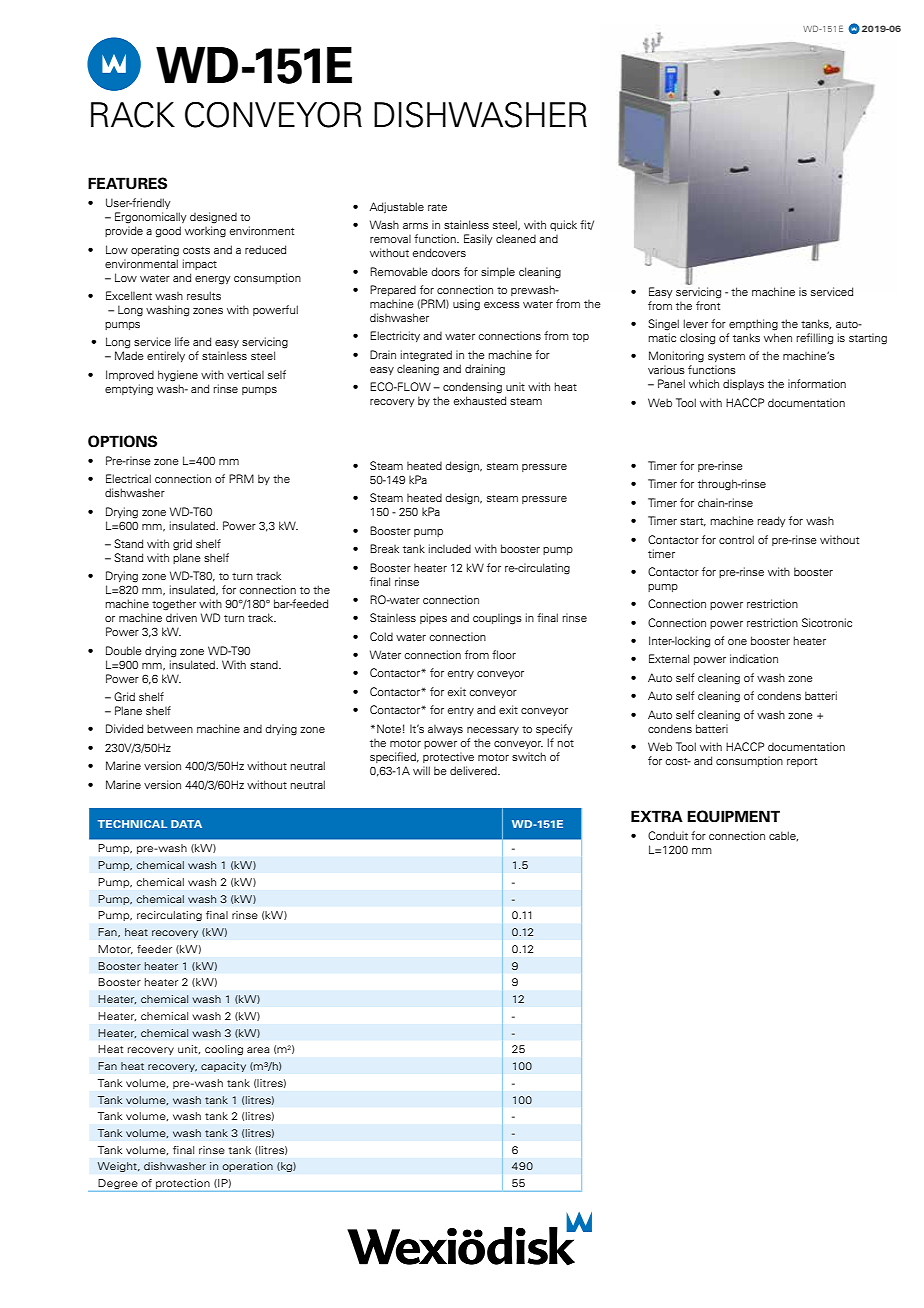  Describe the element at coordinates (783, 836) in the document. I see `cable` at that location.
